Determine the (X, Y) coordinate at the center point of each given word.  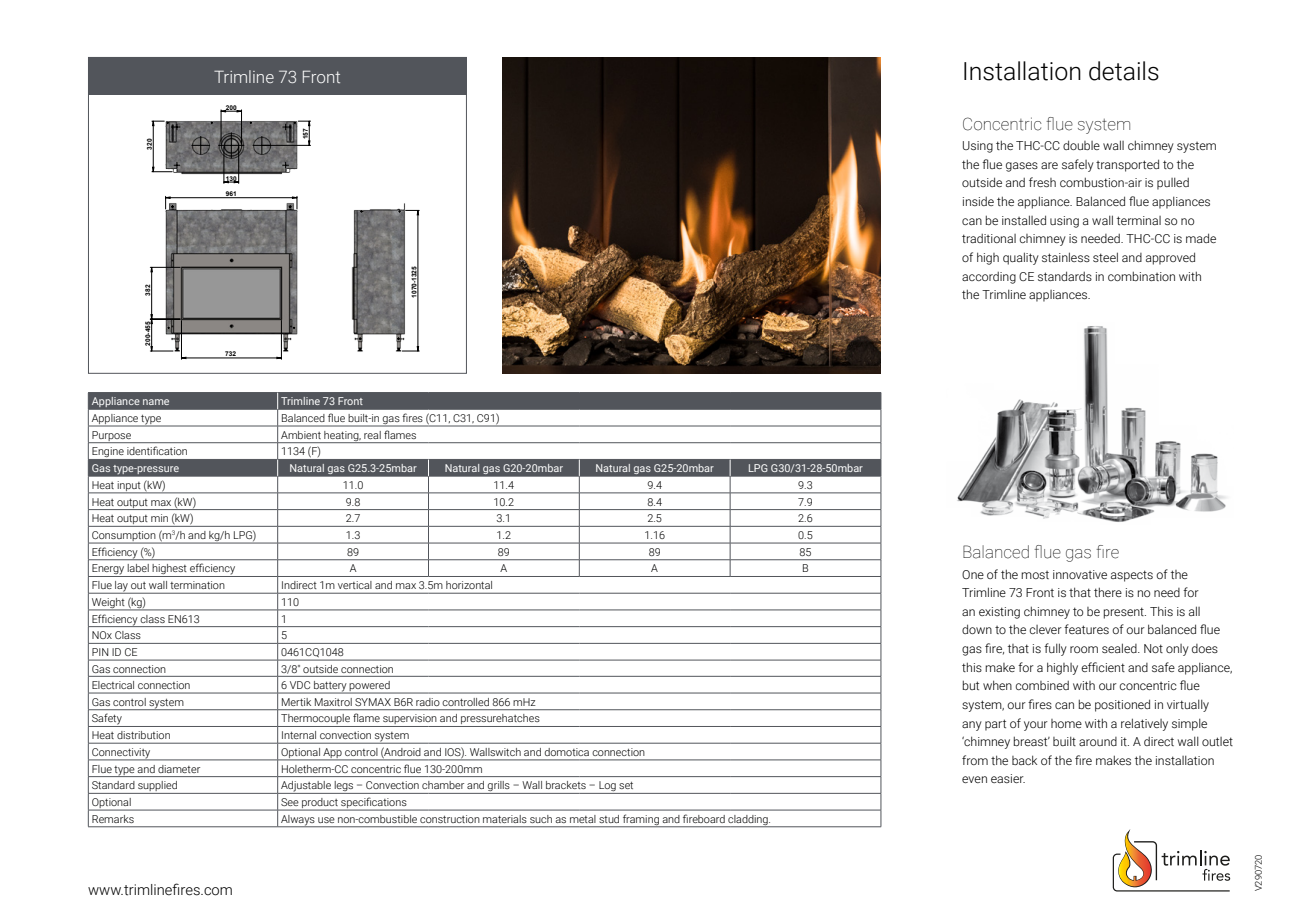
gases (1022, 167)
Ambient (301, 435)
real (372, 435)
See (289, 802)
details (1124, 71)
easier (1008, 778)
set (626, 785)
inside (978, 201)
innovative (1080, 574)
